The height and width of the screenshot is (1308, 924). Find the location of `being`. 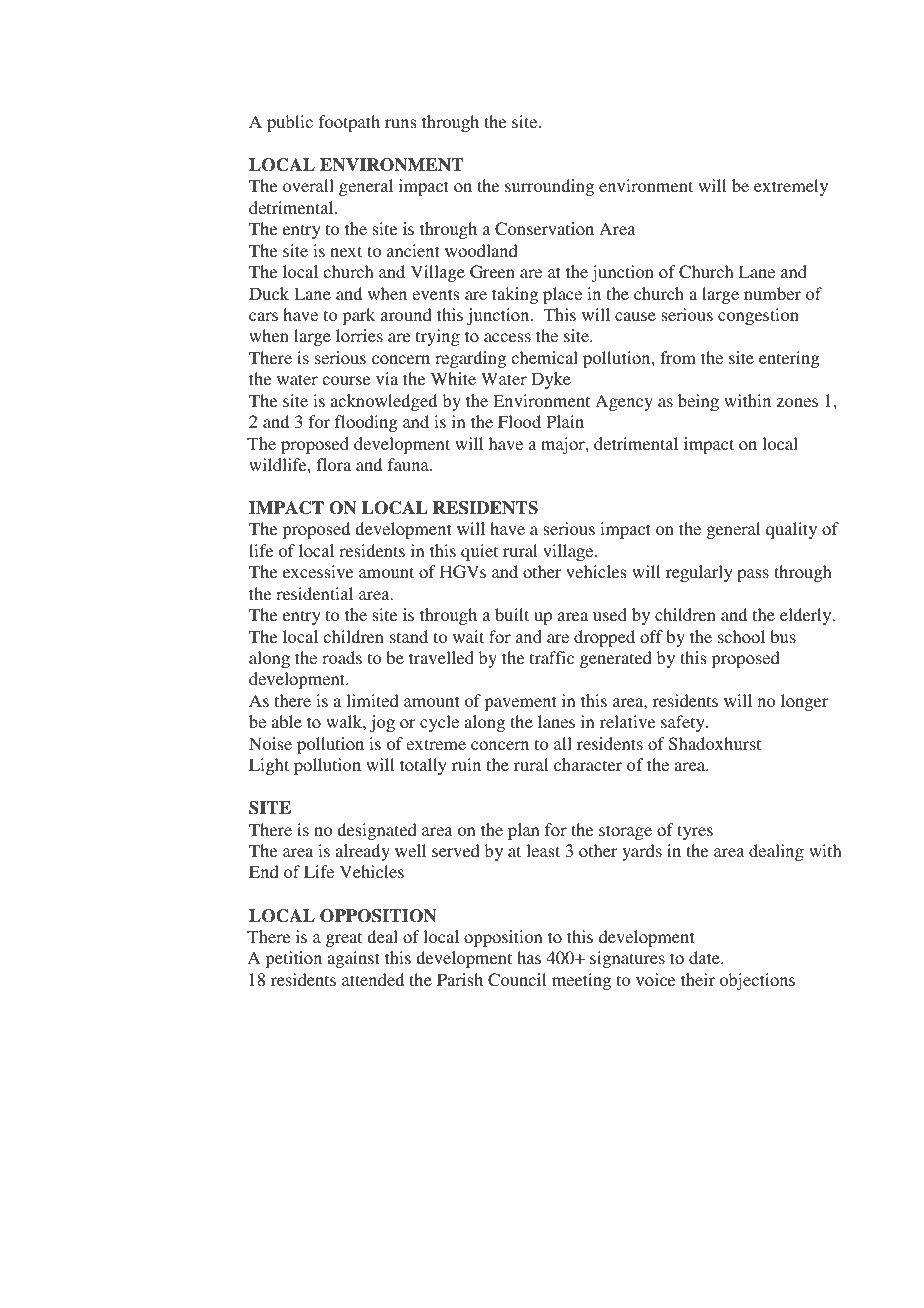

being is located at coordinates (698, 402).
